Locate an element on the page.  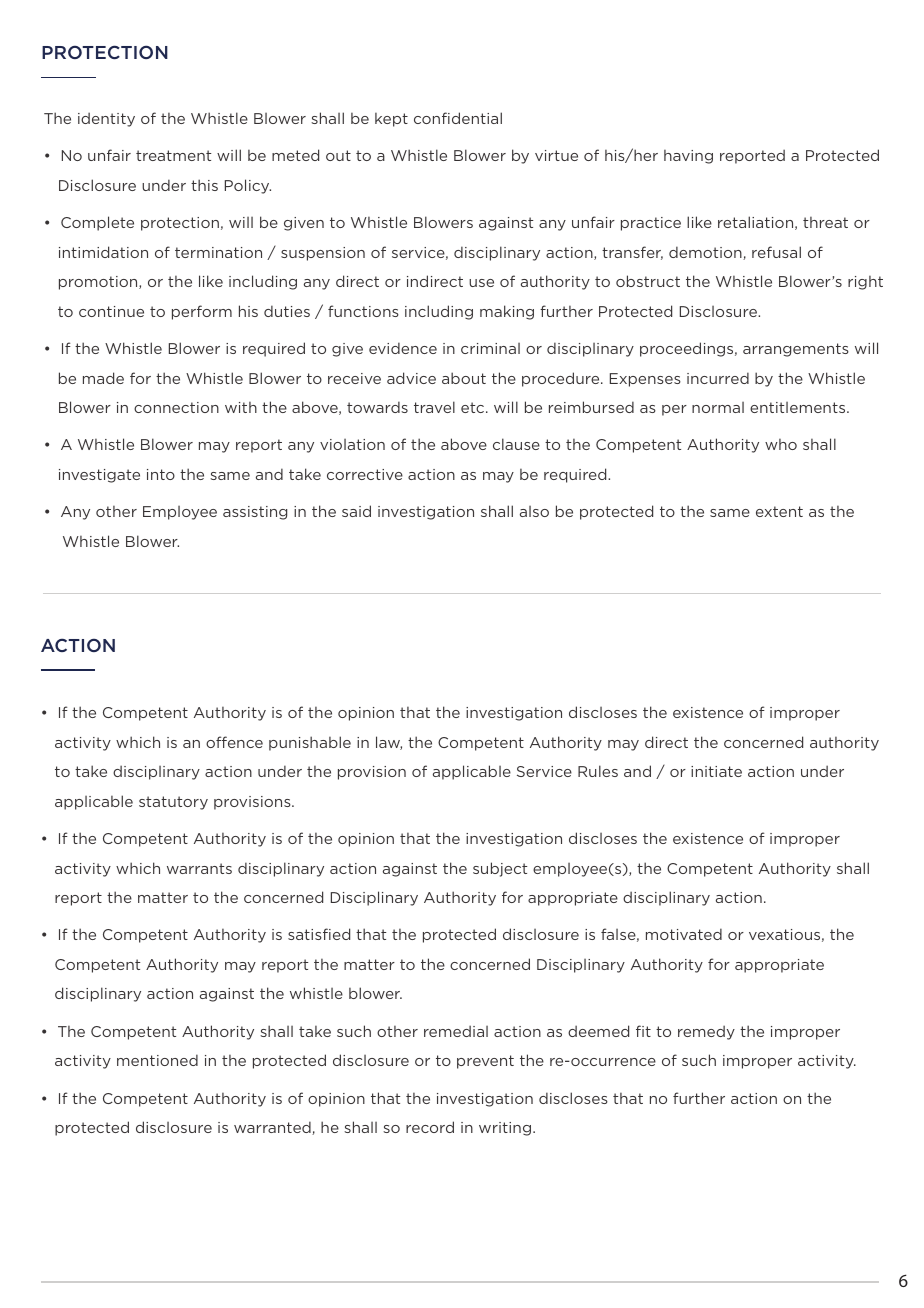
motivated is located at coordinates (684, 934).
